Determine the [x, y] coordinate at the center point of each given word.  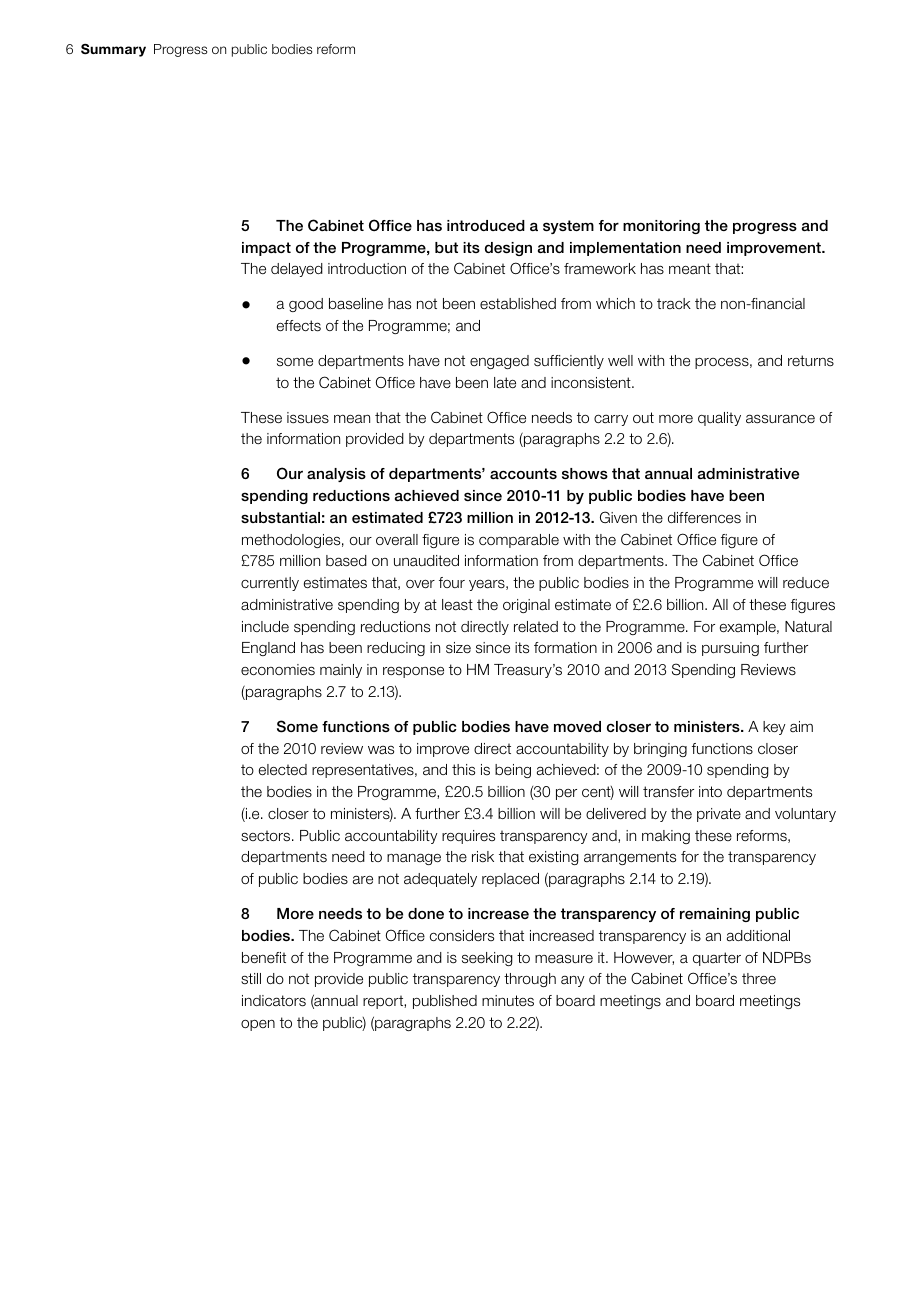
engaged [499, 362]
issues [308, 418]
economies [278, 670]
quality [719, 419]
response [413, 672]
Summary [113, 50]
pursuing [730, 649]
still [251, 979]
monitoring [661, 227]
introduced [486, 225]
